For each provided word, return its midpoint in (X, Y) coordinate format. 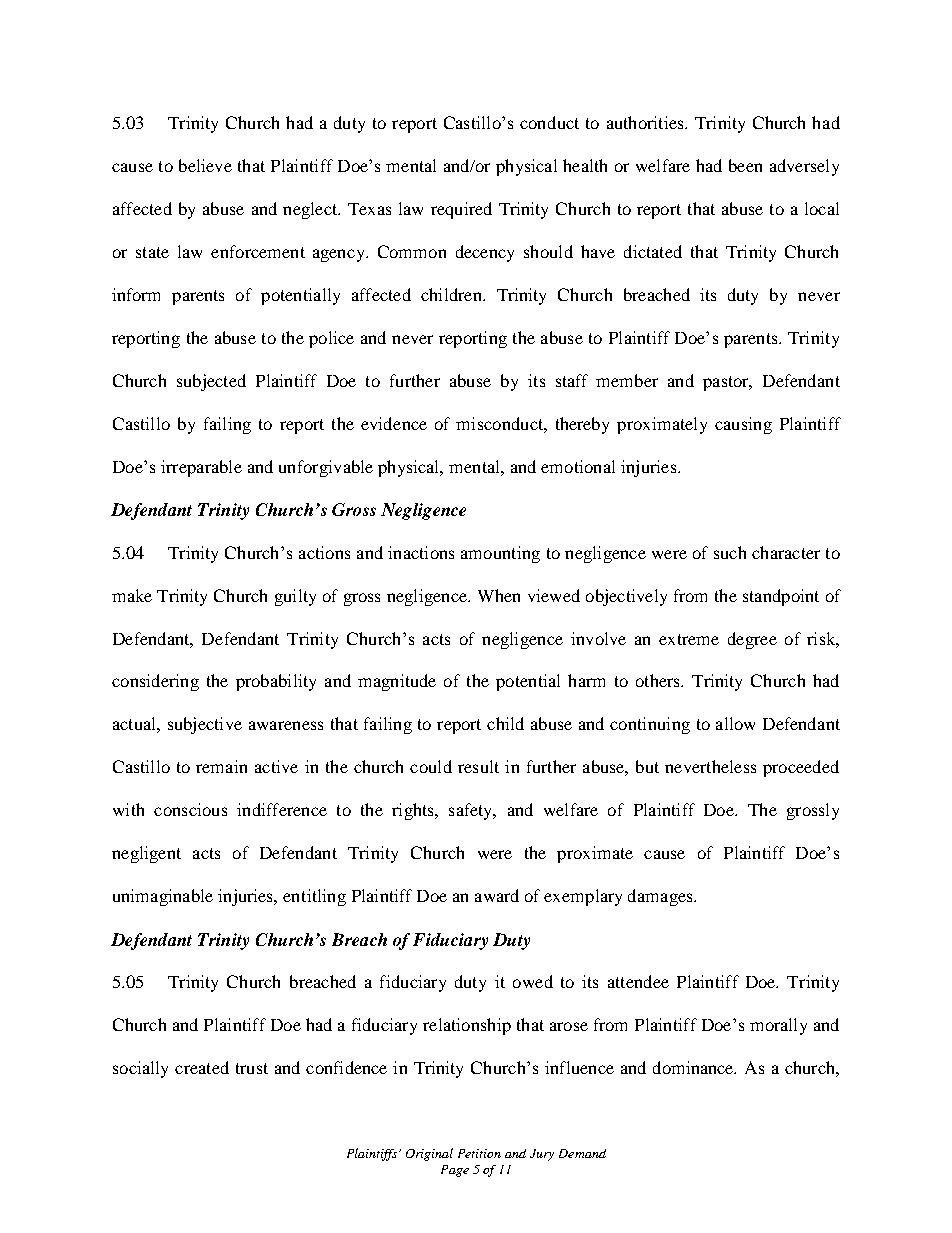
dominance (694, 1067)
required (461, 210)
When (499, 595)
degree (752, 640)
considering (155, 682)
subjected (211, 382)
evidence (394, 423)
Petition (479, 1153)
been (745, 165)
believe (205, 165)
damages (661, 897)
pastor (727, 383)
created (202, 1067)
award (497, 895)
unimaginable (163, 897)
